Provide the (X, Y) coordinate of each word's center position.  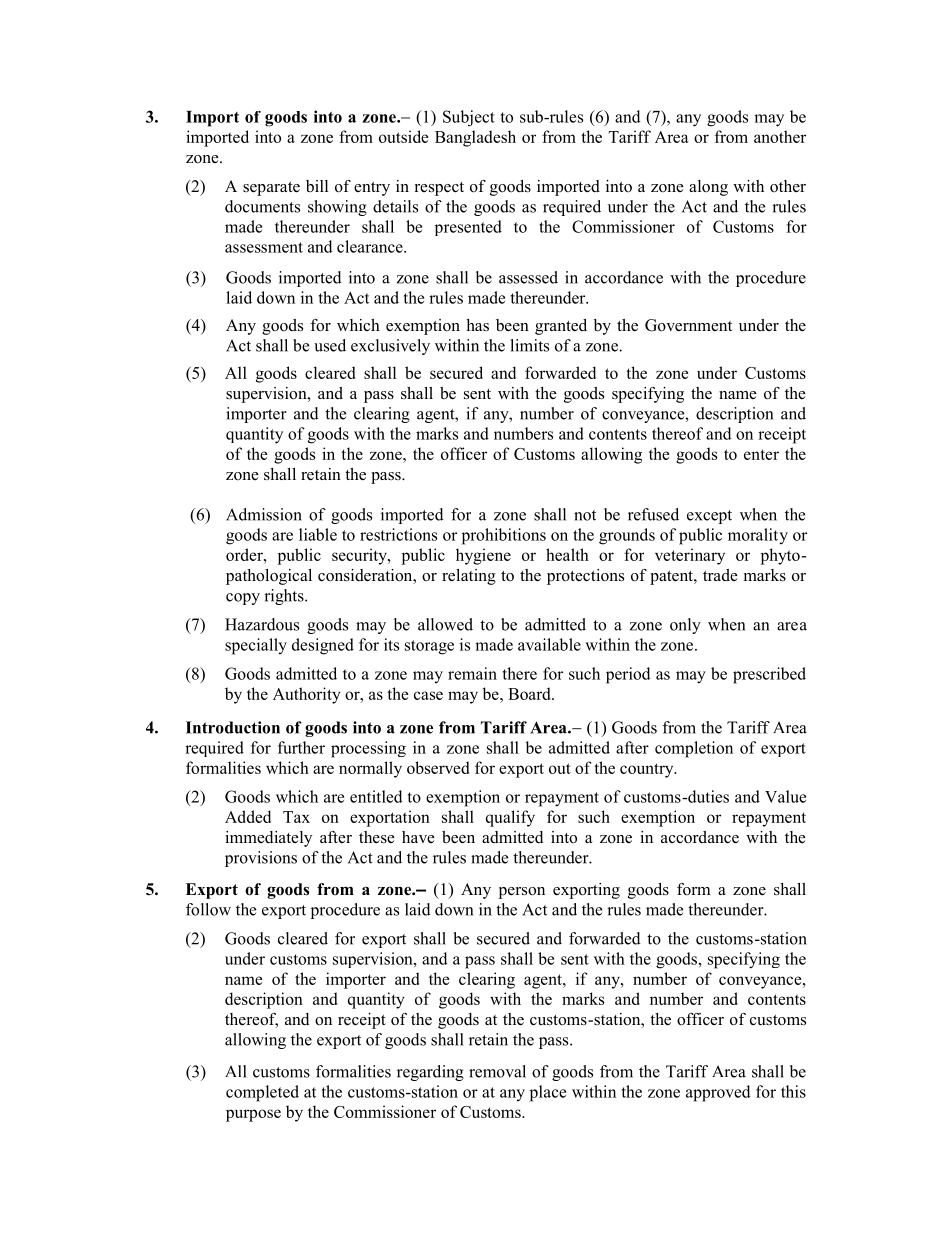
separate (271, 189)
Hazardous (262, 624)
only (685, 626)
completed (262, 1093)
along (708, 188)
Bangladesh (475, 138)
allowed (445, 624)
